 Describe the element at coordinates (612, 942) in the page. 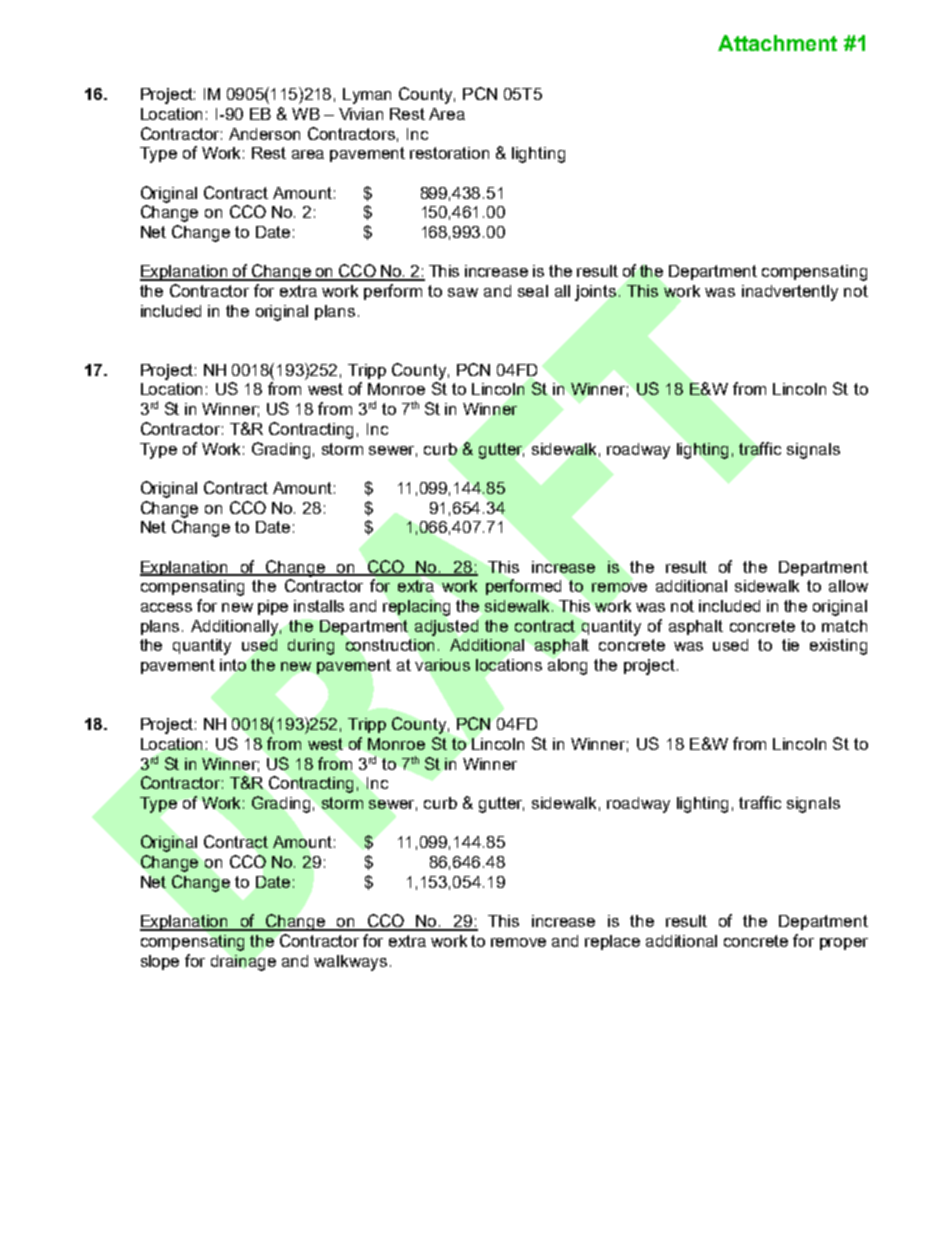

I see `replace` at that location.
